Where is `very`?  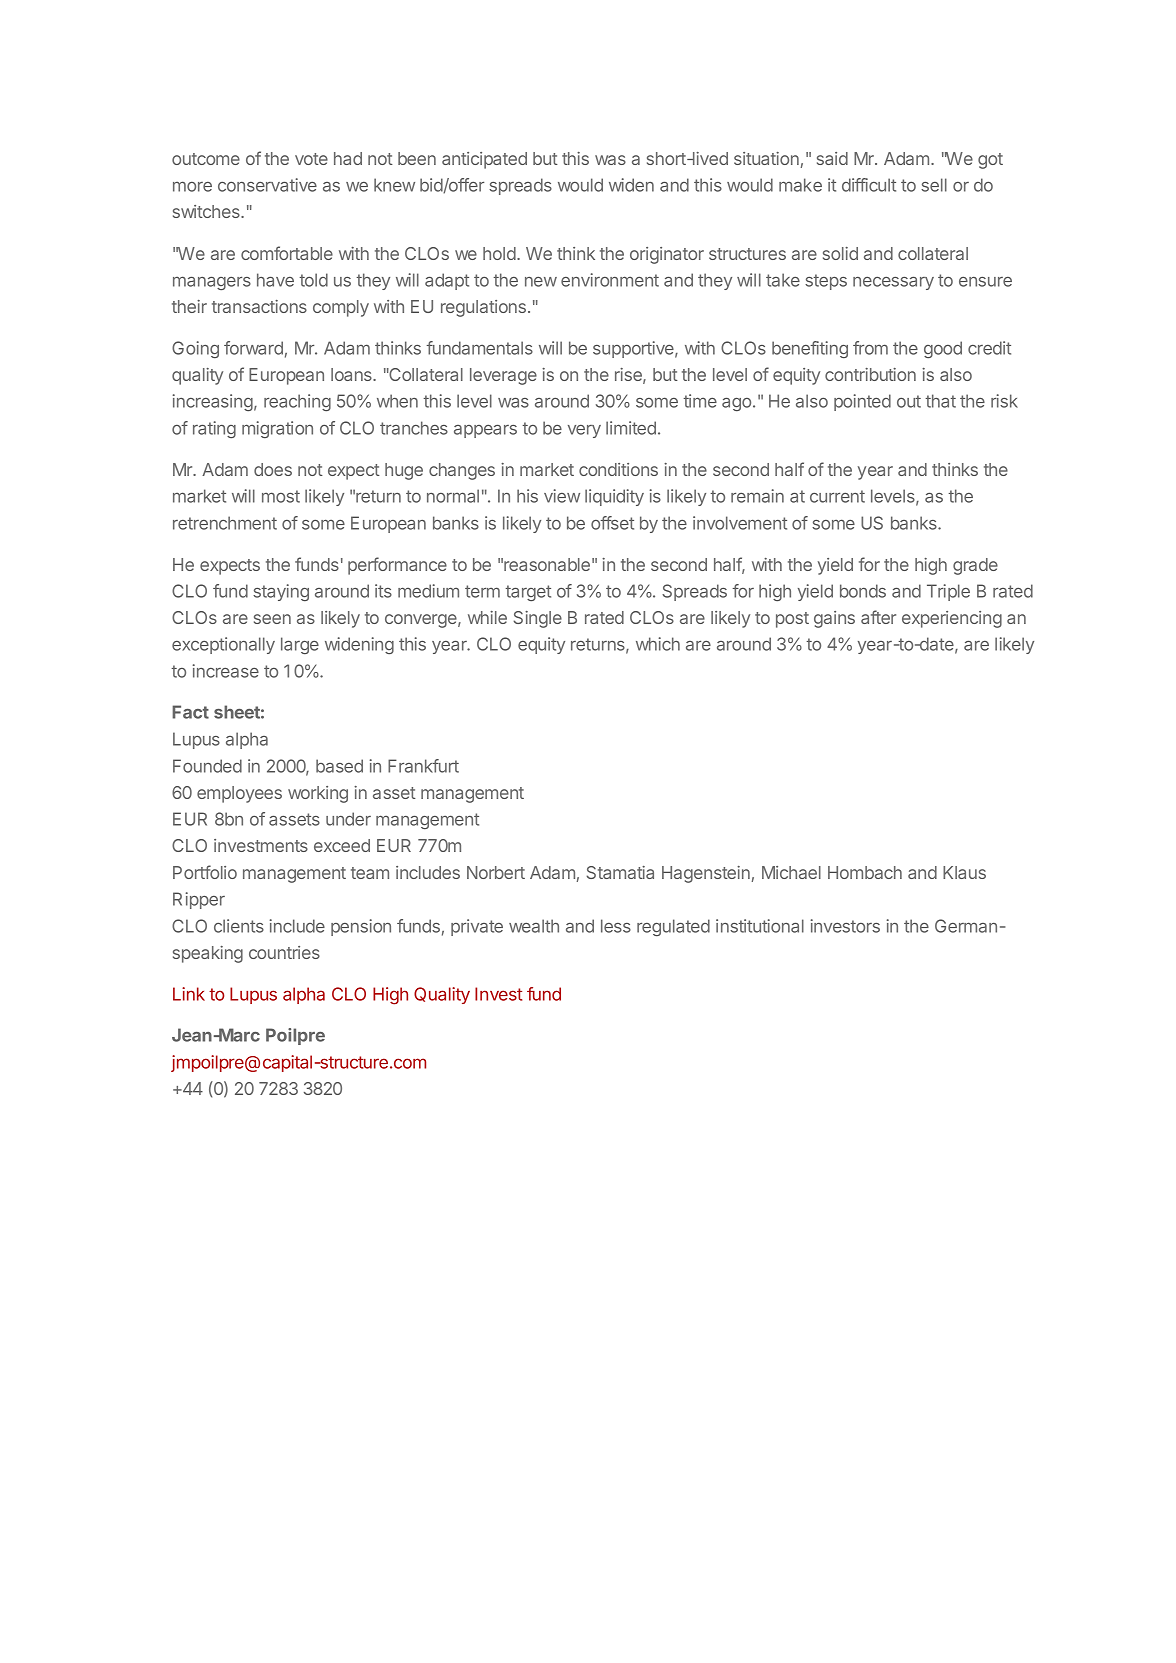 very is located at coordinates (584, 431).
